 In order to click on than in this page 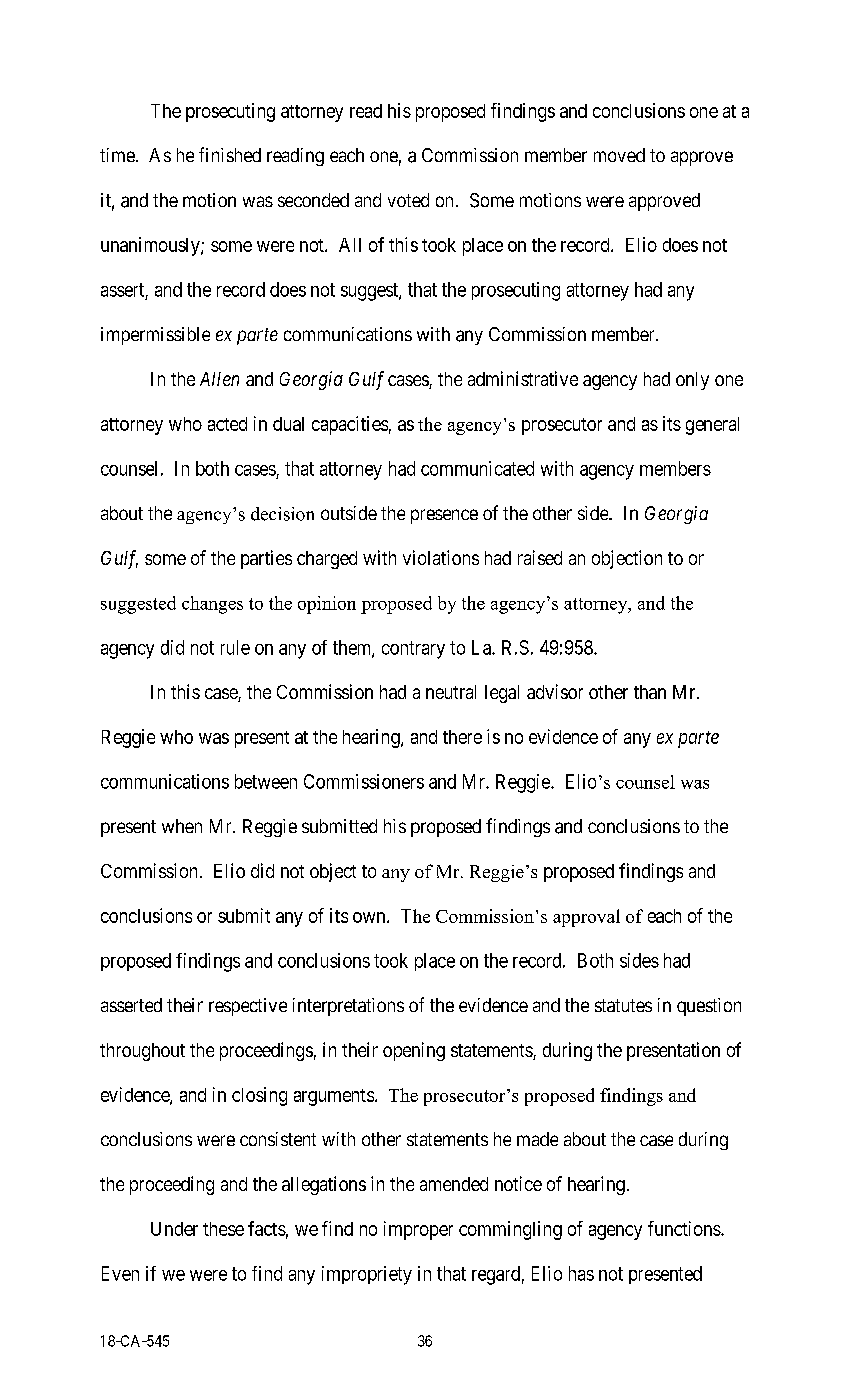, I will do `click(650, 692)`.
